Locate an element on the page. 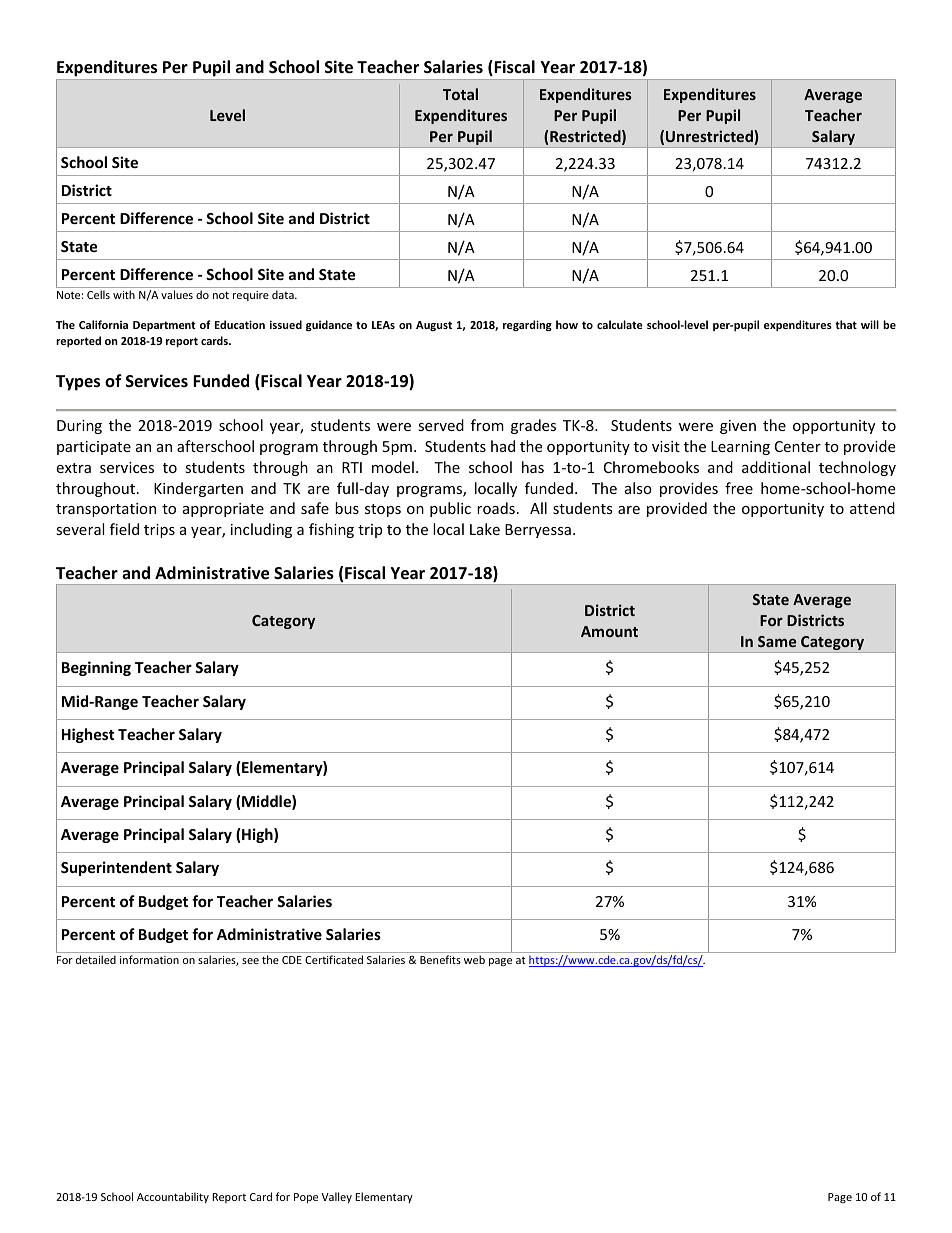  Beginning is located at coordinates (96, 668).
